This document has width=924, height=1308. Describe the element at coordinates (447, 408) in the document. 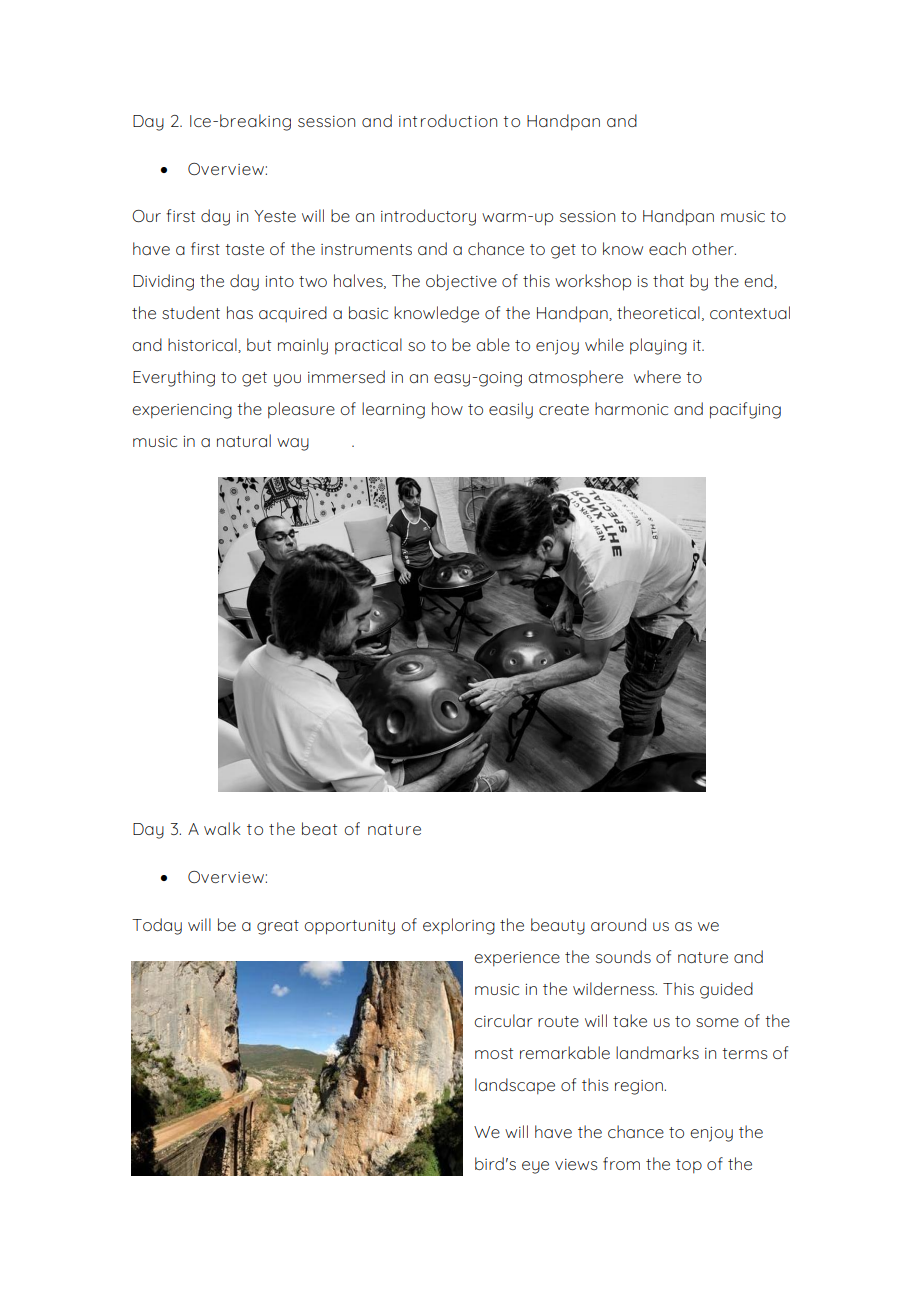

I see `how` at that location.
